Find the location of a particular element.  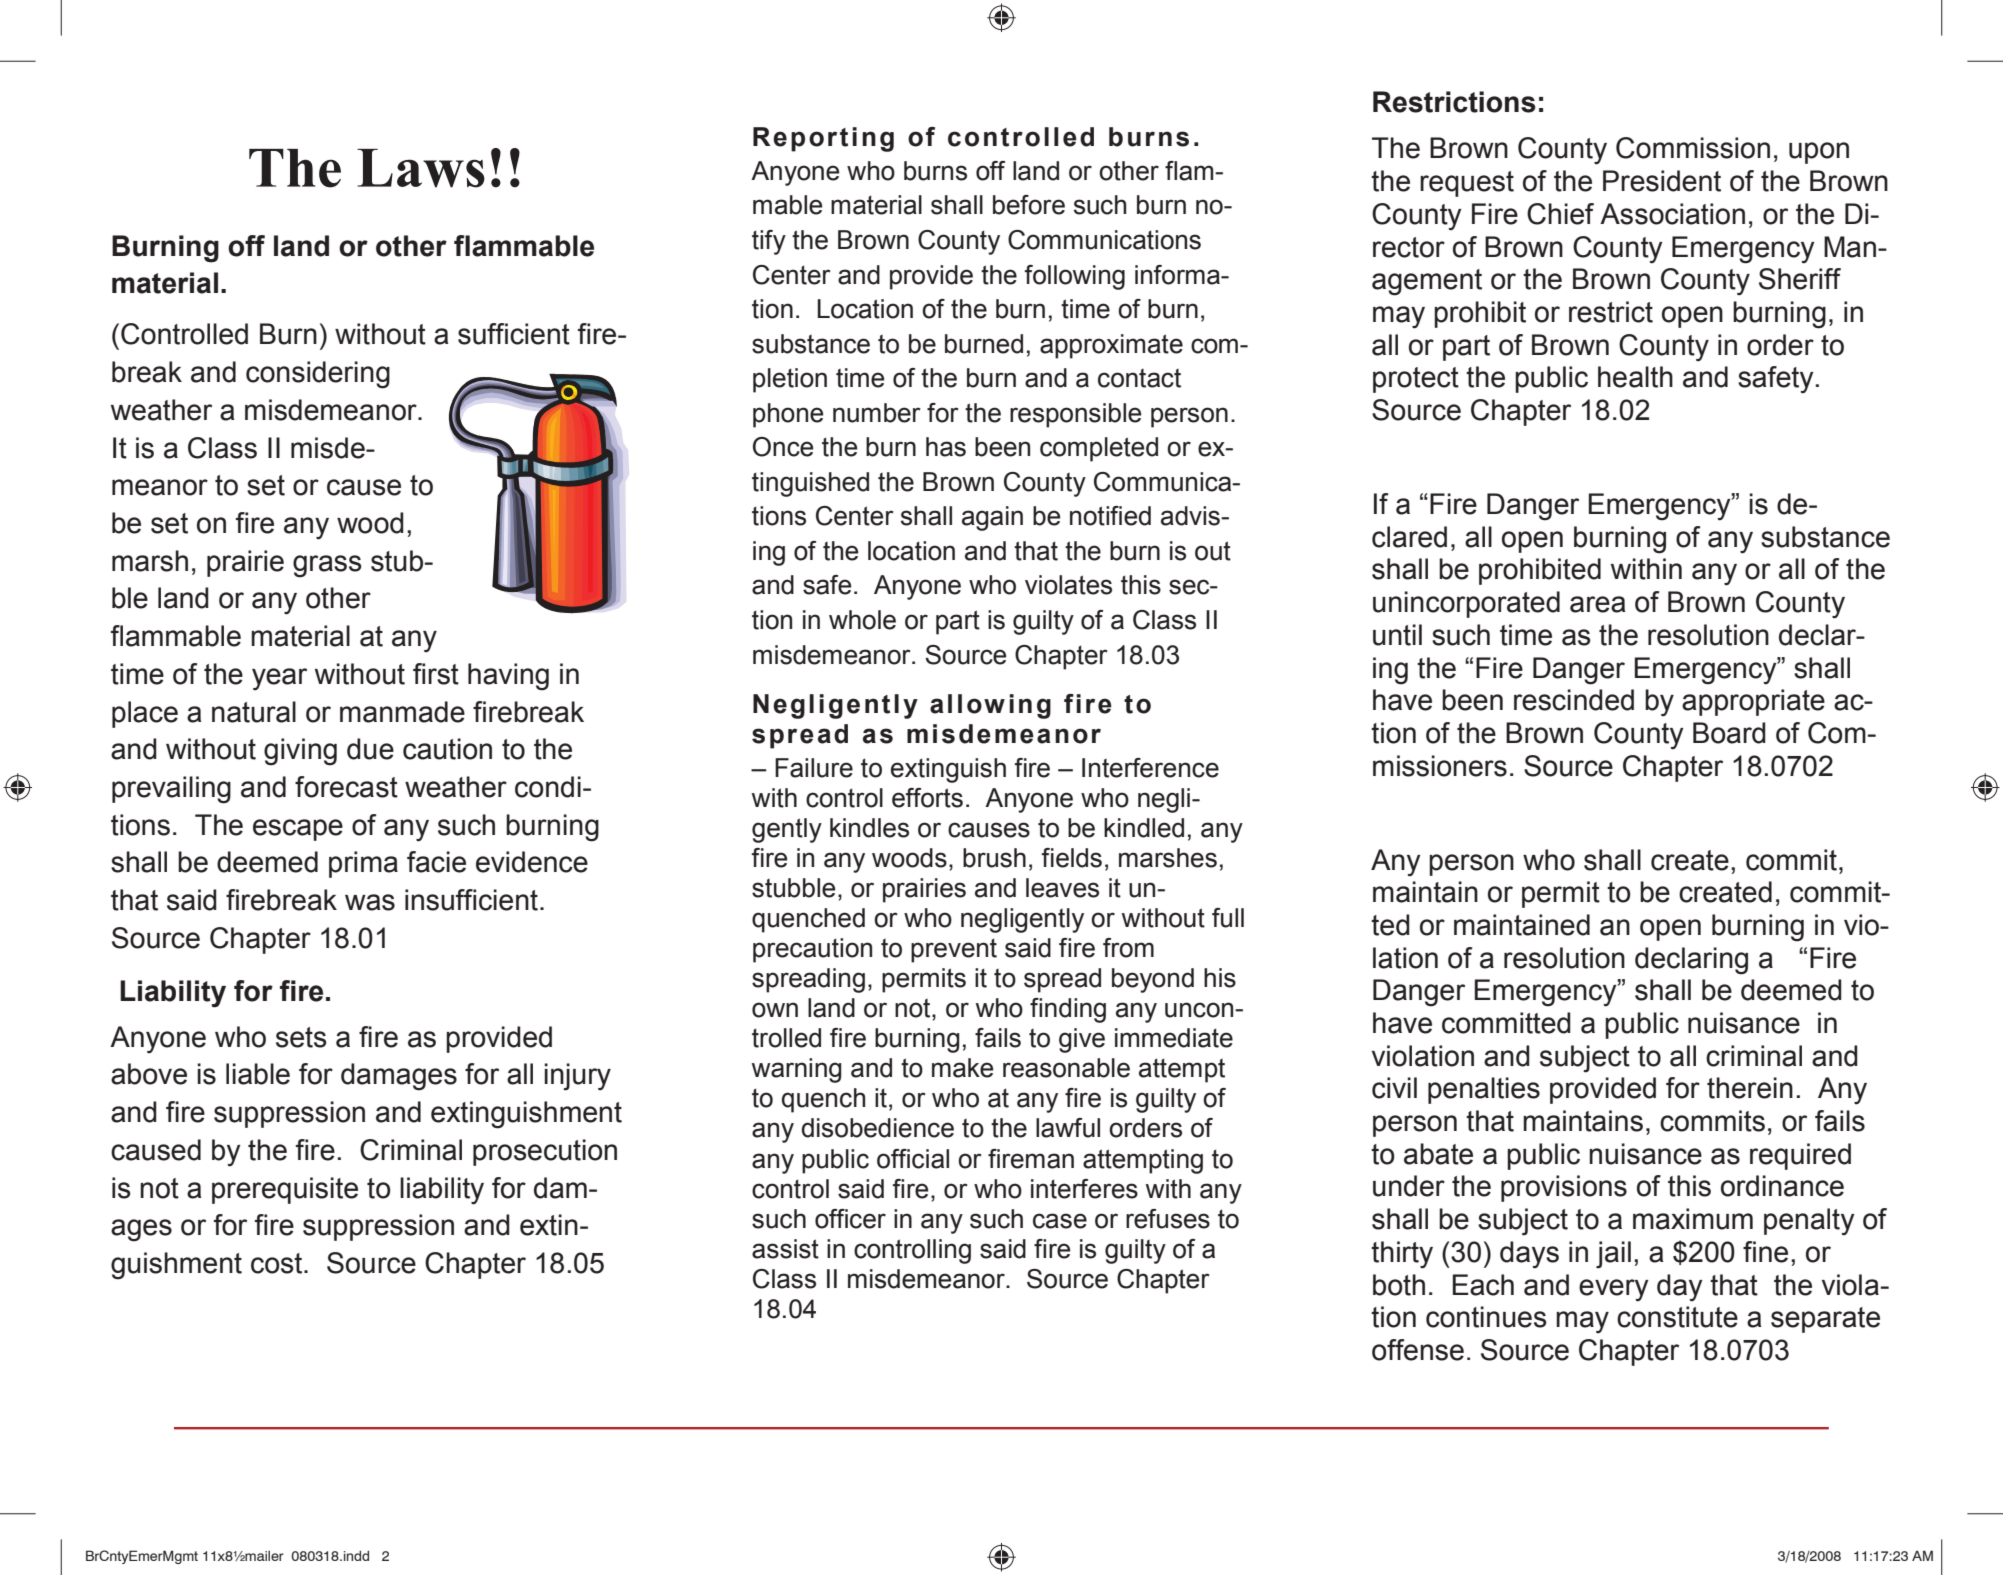

assist is located at coordinates (785, 1249).
